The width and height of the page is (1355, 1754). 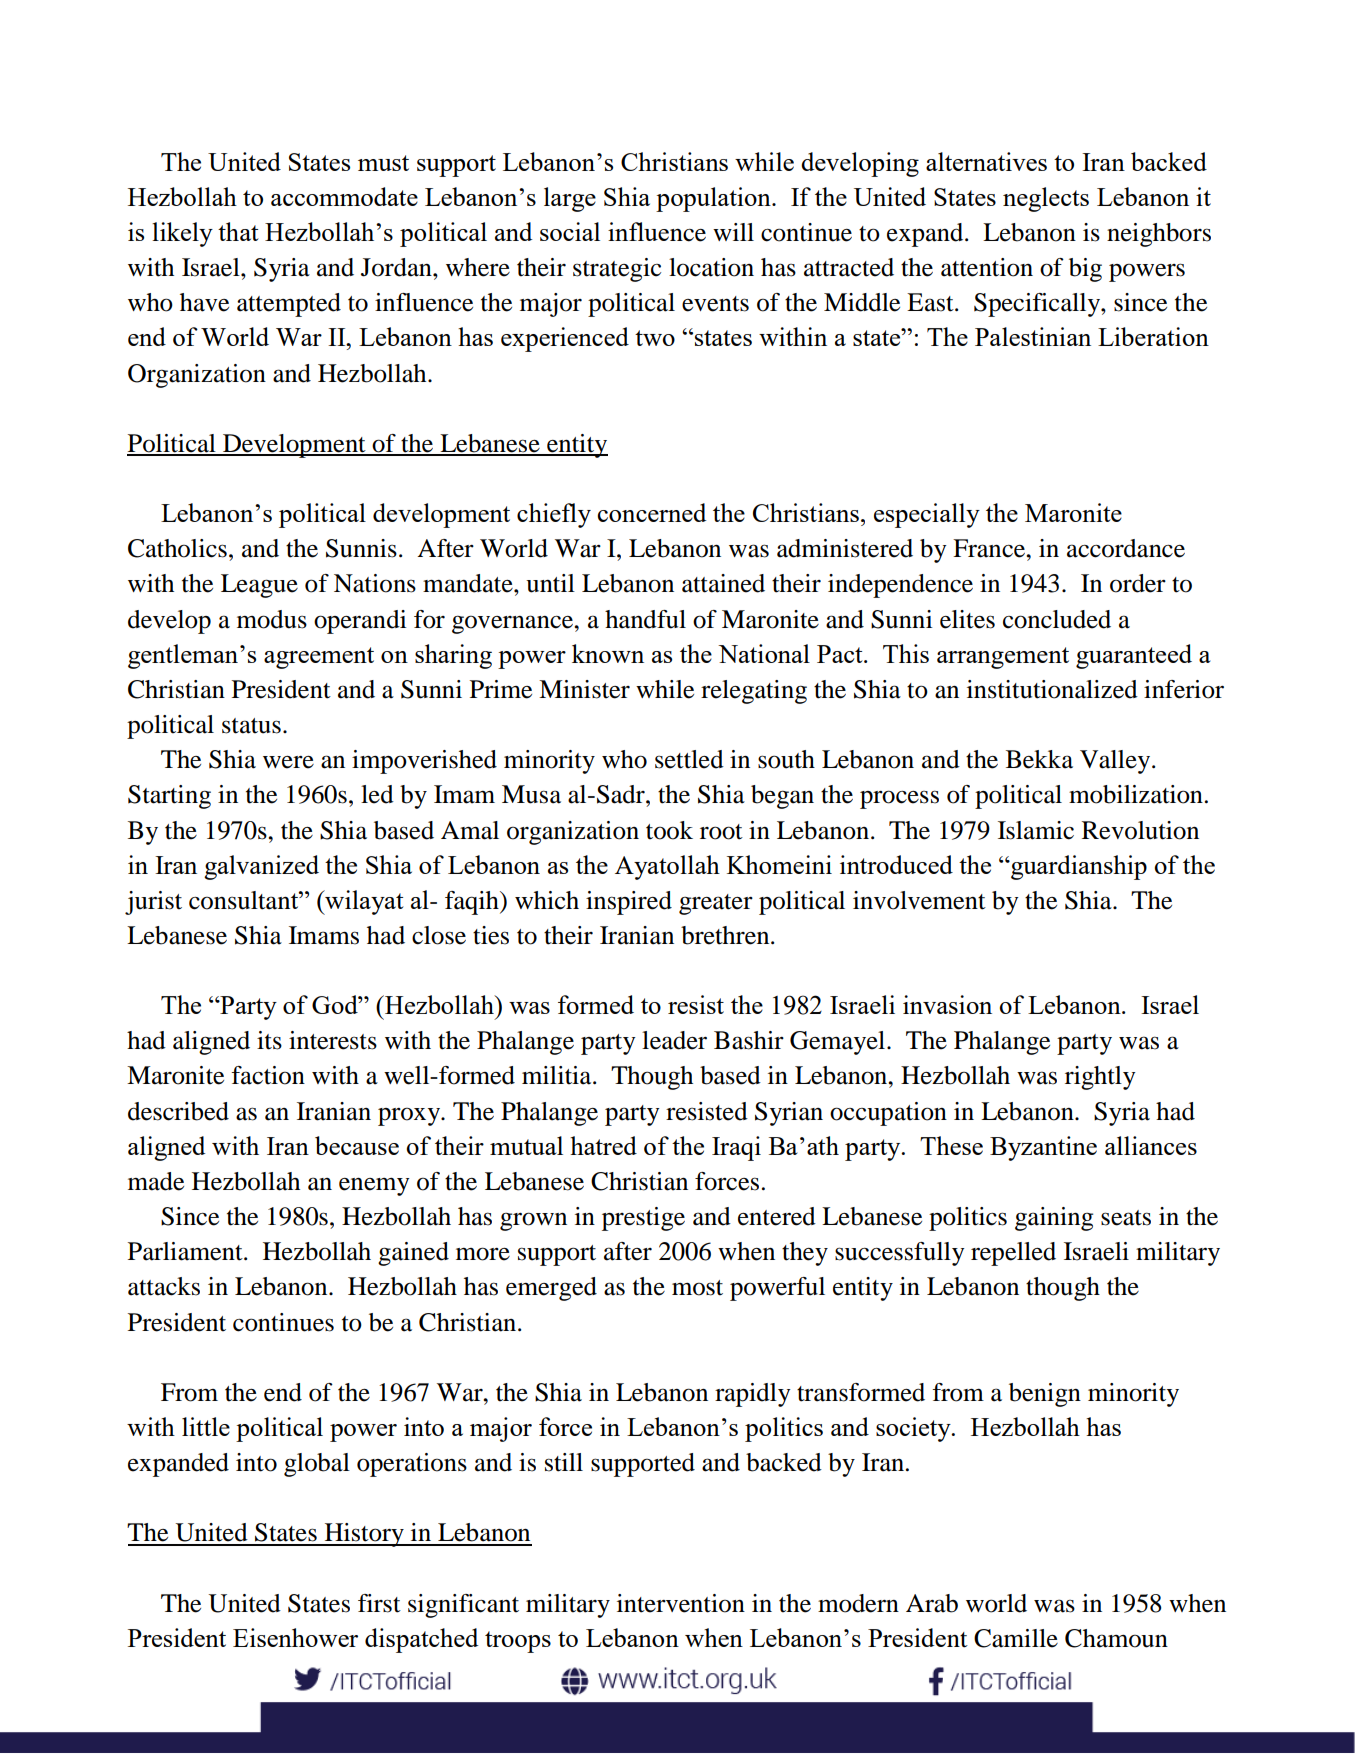 What do you see at coordinates (1100, 1078) in the page?
I see `rightly` at bounding box center [1100, 1078].
